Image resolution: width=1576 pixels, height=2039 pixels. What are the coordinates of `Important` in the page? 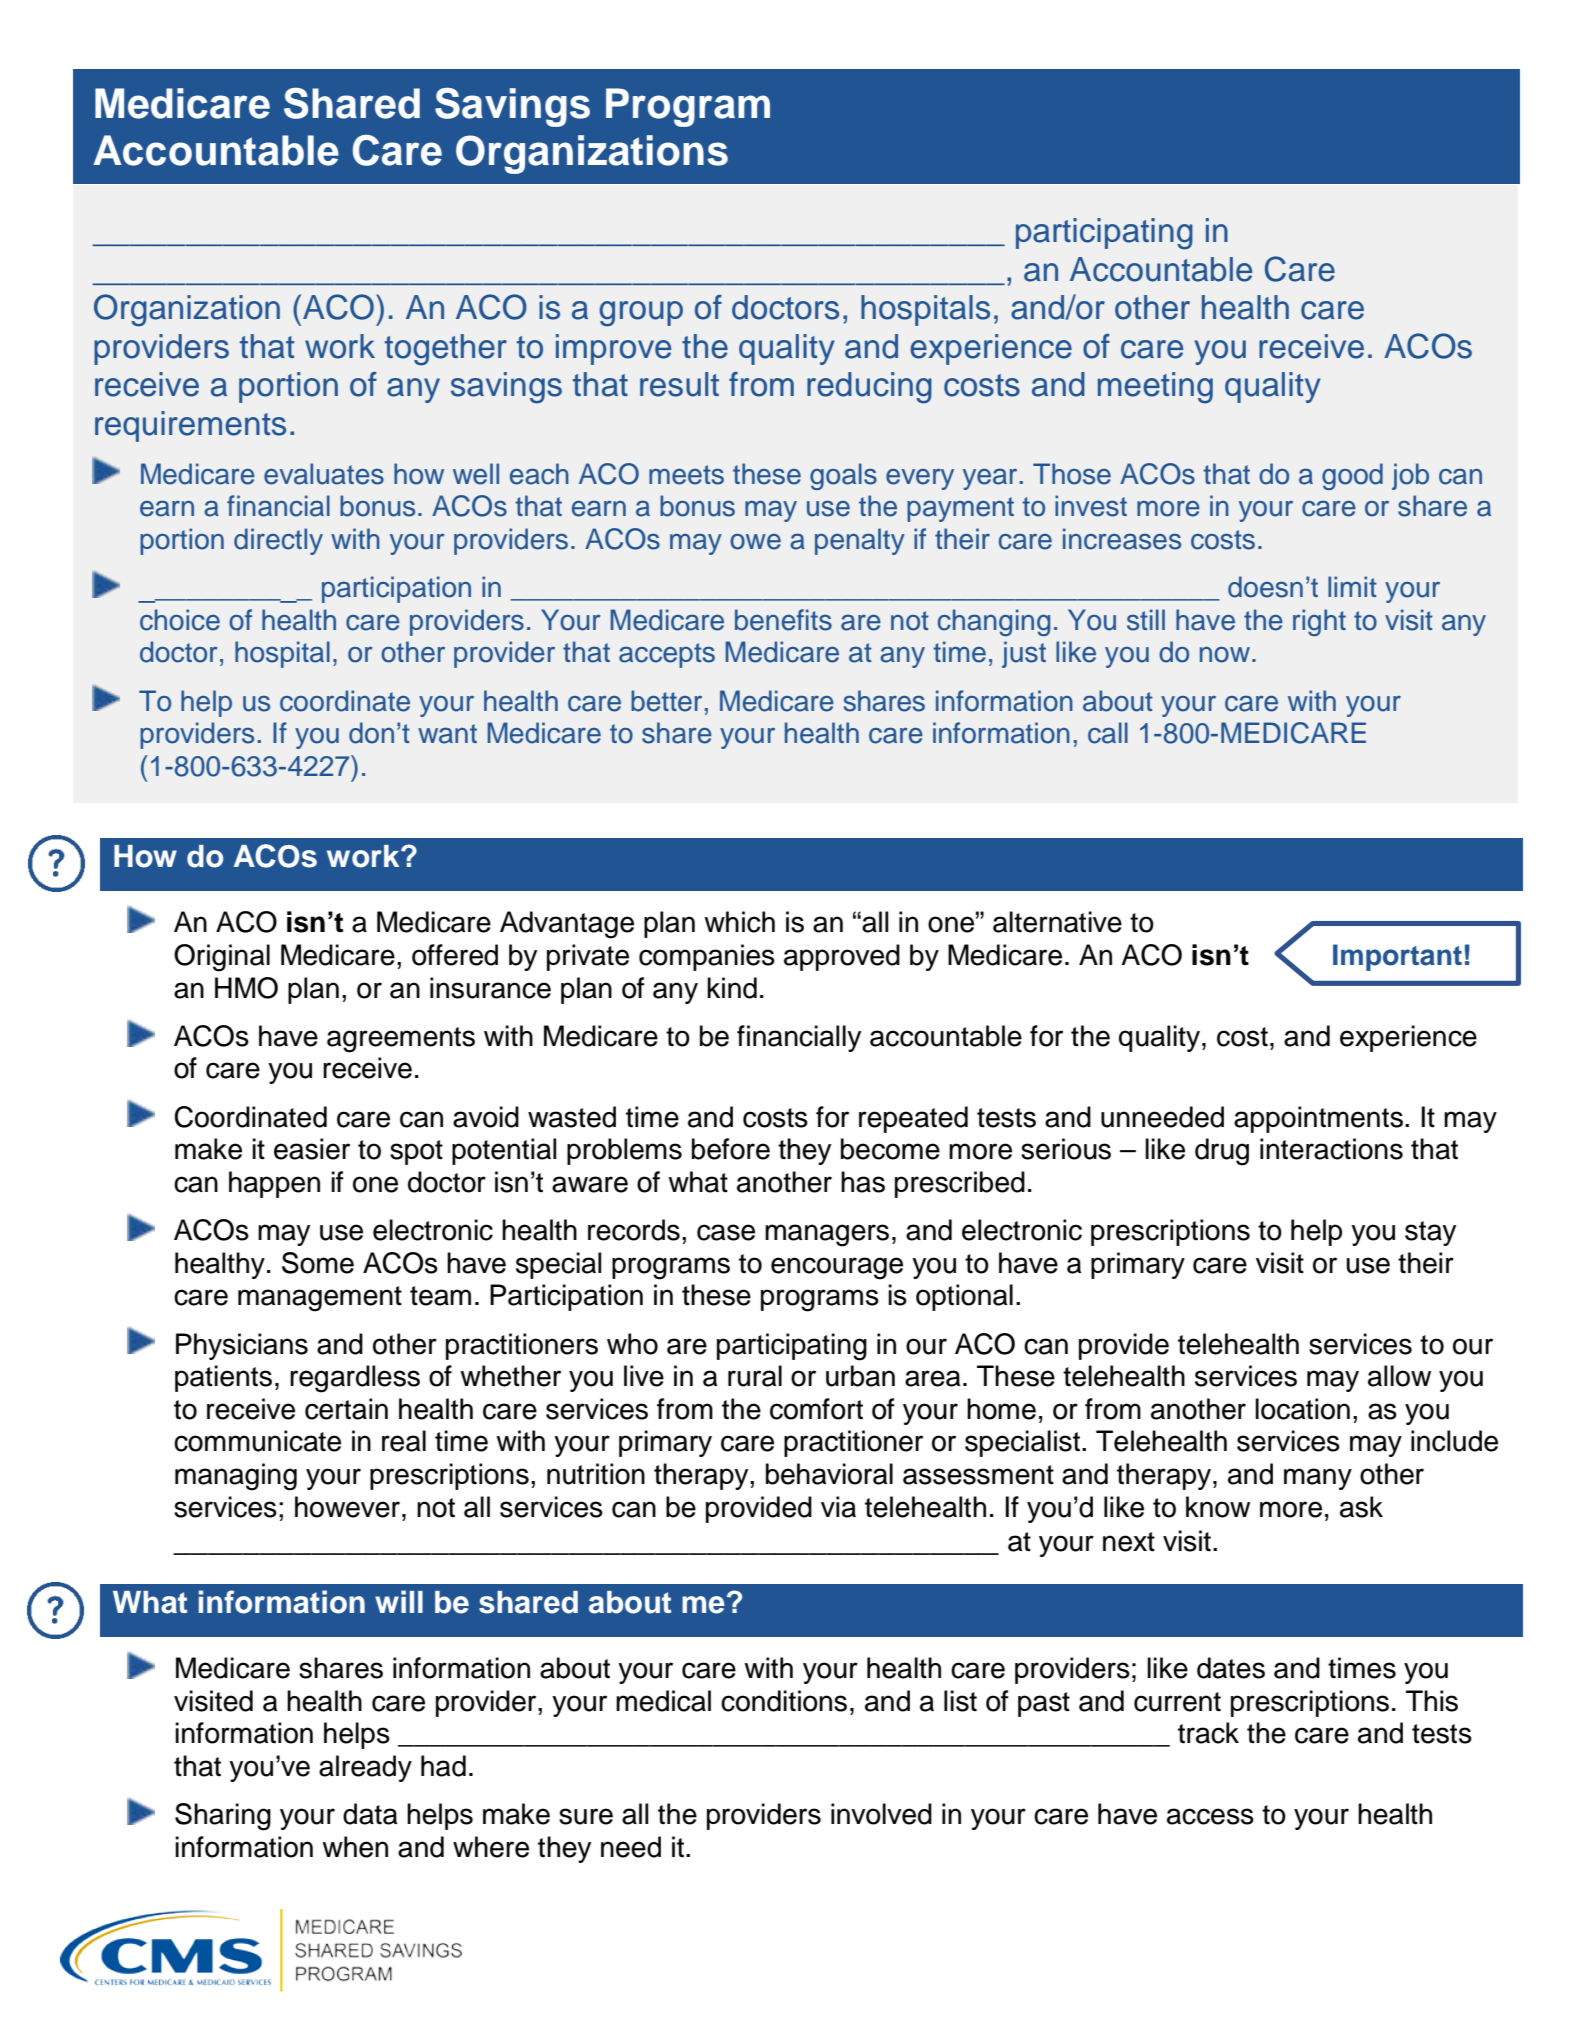 It's located at (1397, 957).
